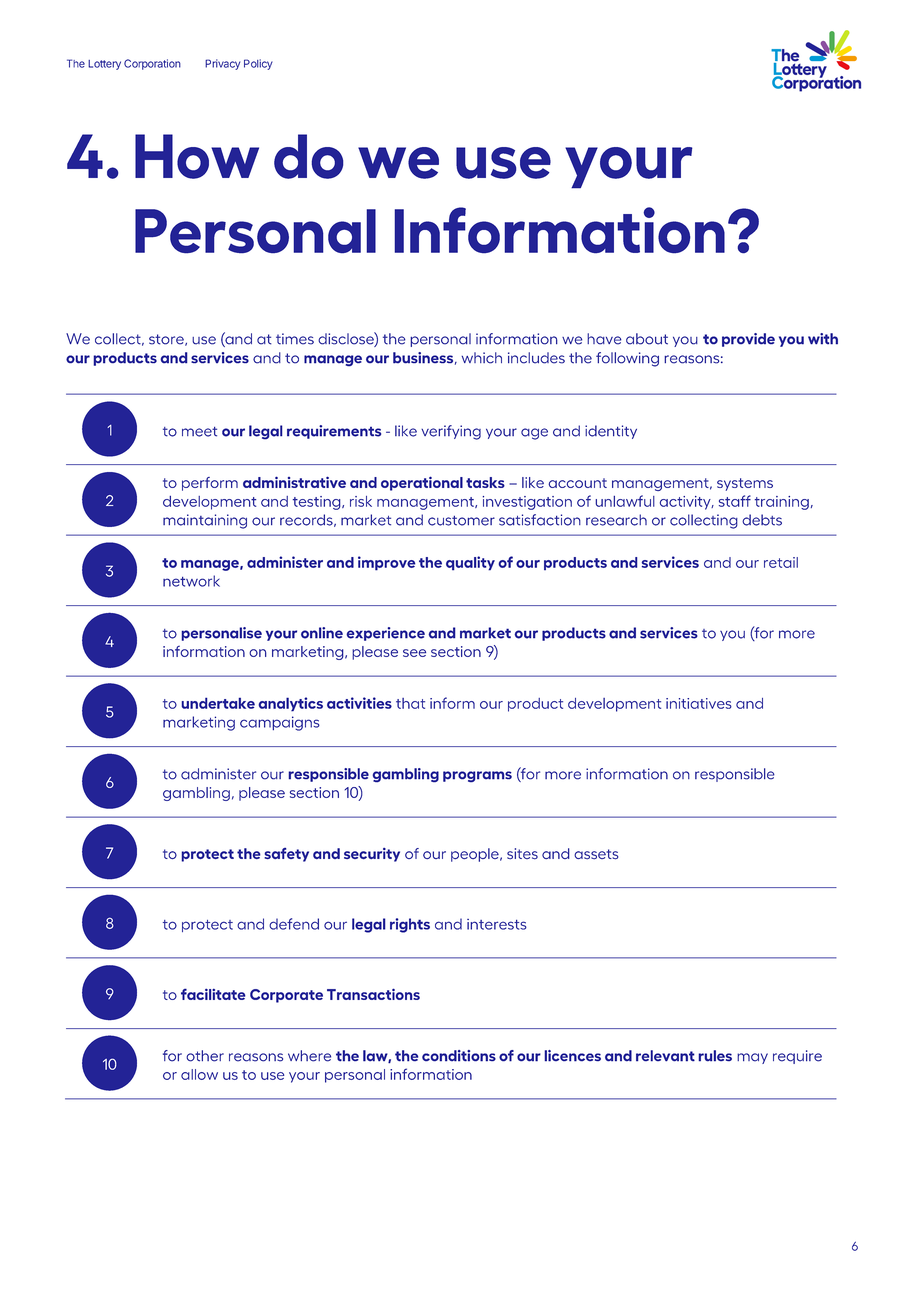 The height and width of the screenshot is (1308, 924). Describe the element at coordinates (470, 563) in the screenshot. I see `quality` at that location.
